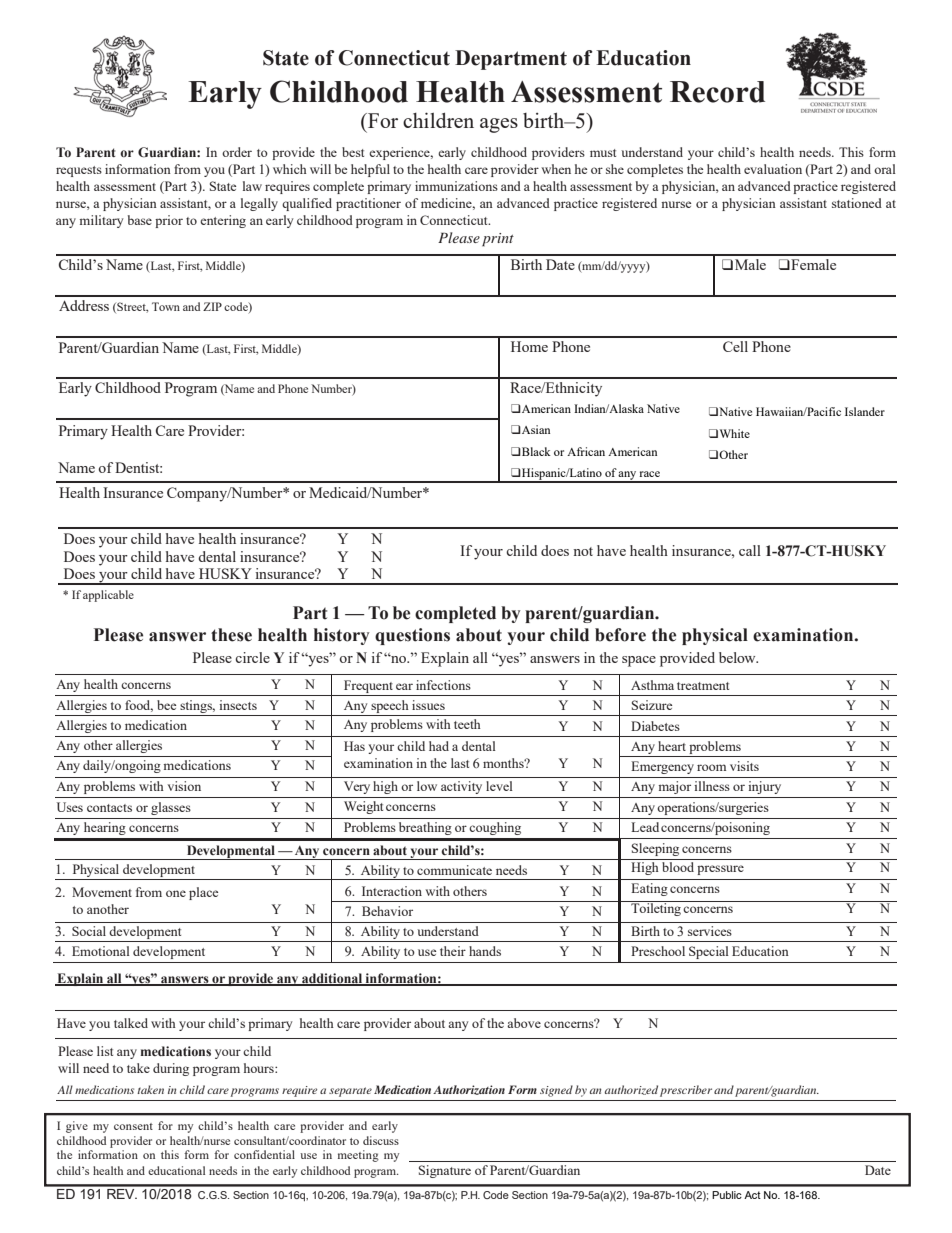 This screenshot has width=952, height=1233. I want to click on Home, so click(529, 346).
